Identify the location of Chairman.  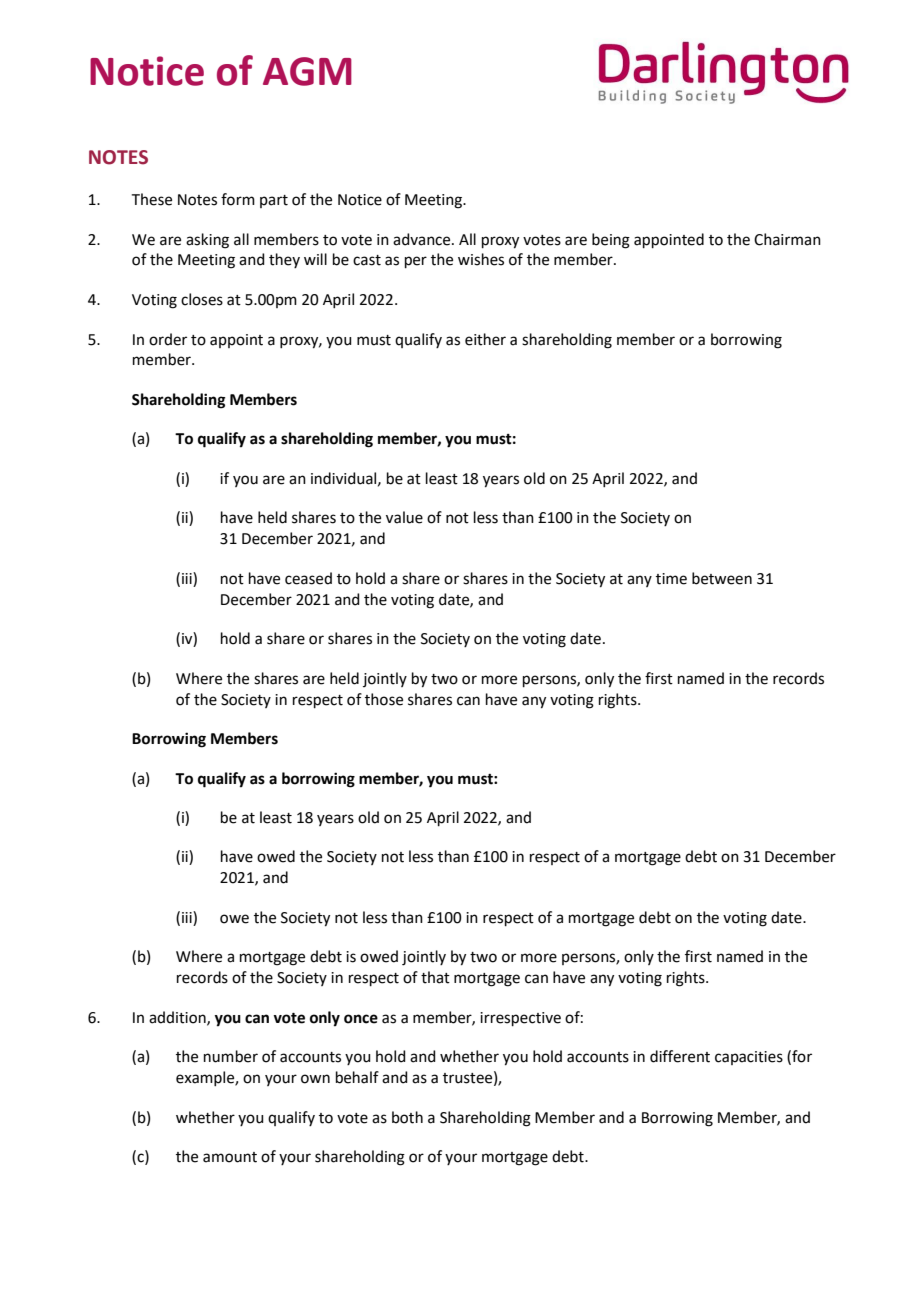
(787, 239).
